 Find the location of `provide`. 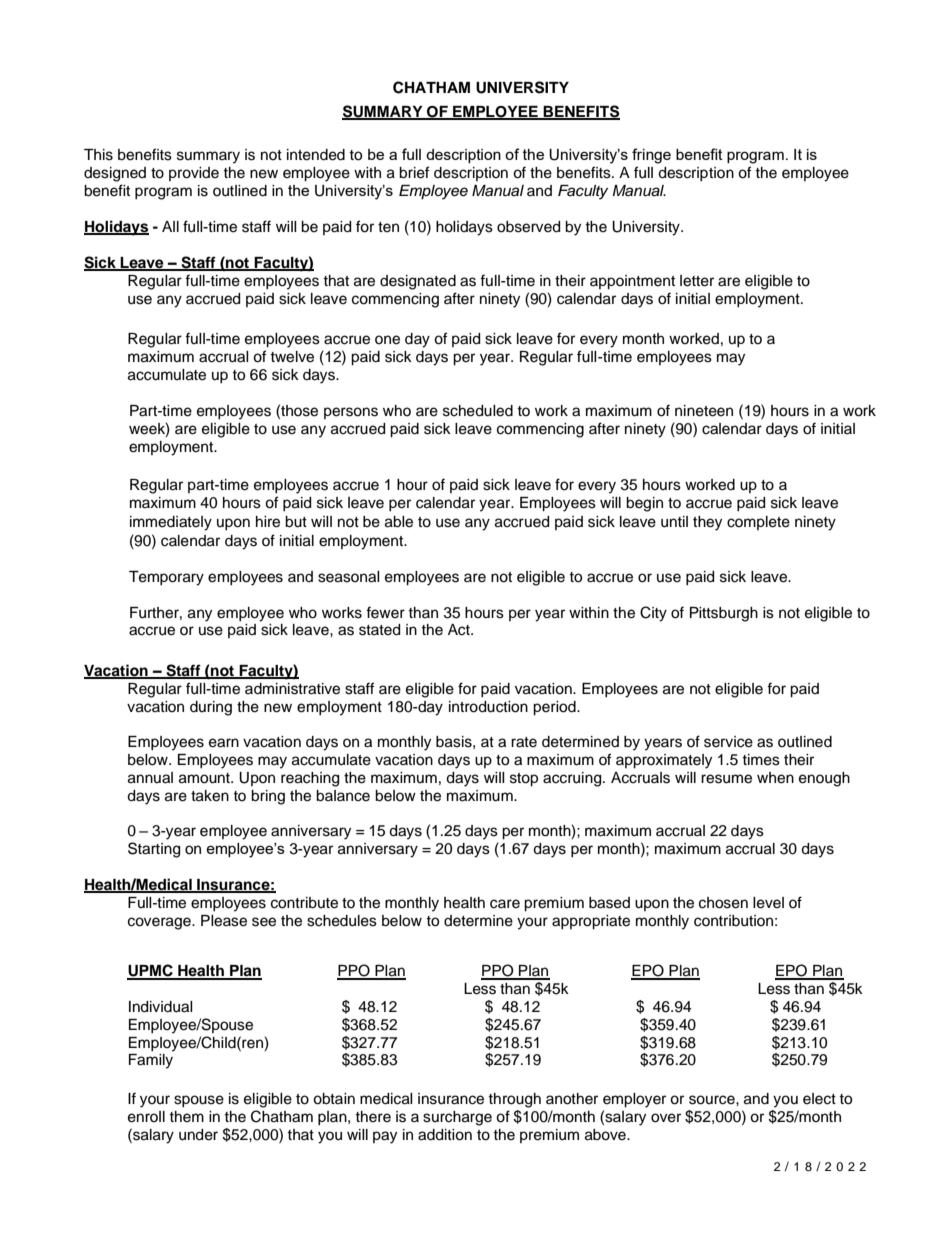

provide is located at coordinates (194, 174).
